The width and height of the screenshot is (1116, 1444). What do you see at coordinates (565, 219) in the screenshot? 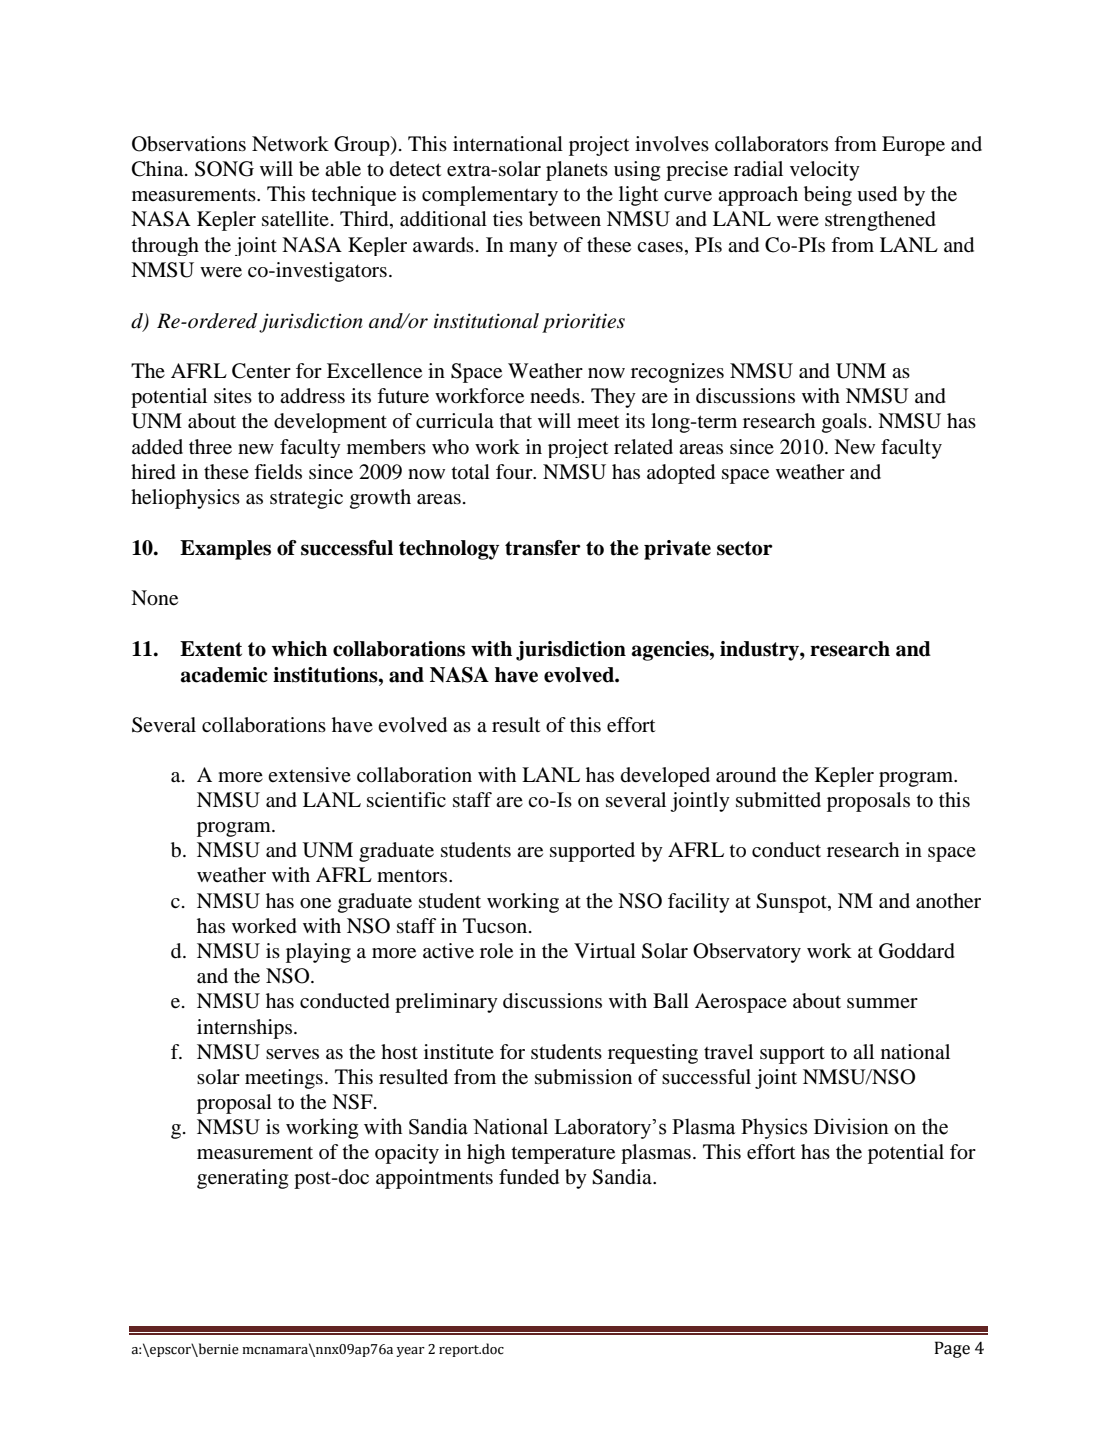
I see `between` at bounding box center [565, 219].
